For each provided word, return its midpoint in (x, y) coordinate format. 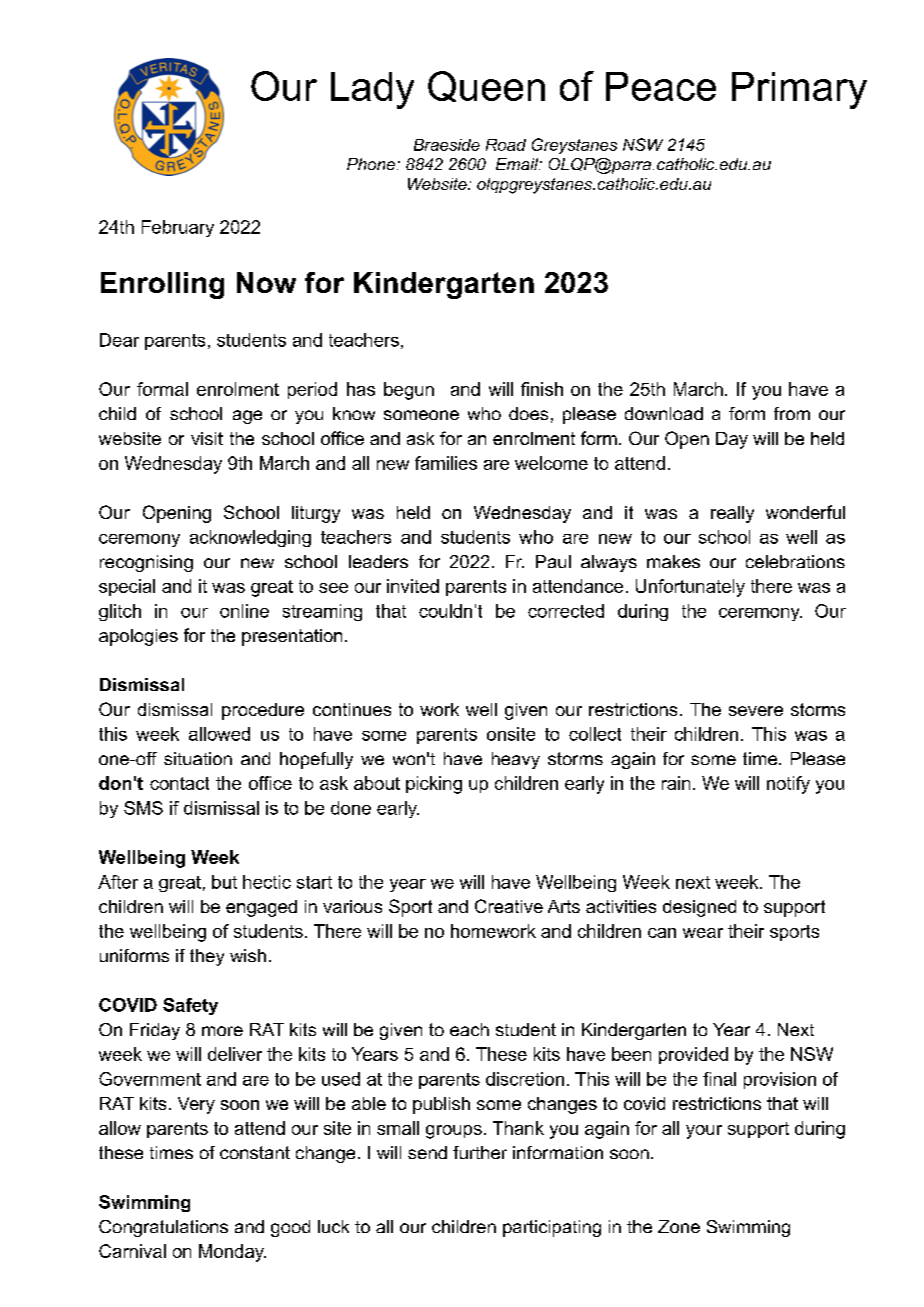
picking (434, 785)
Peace (661, 86)
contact (179, 783)
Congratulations (163, 1228)
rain (676, 783)
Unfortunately (690, 588)
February (178, 228)
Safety (190, 1006)
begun (409, 391)
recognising (146, 563)
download (664, 413)
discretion (525, 1079)
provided (693, 1055)
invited (413, 586)
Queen (486, 86)
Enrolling (162, 285)
